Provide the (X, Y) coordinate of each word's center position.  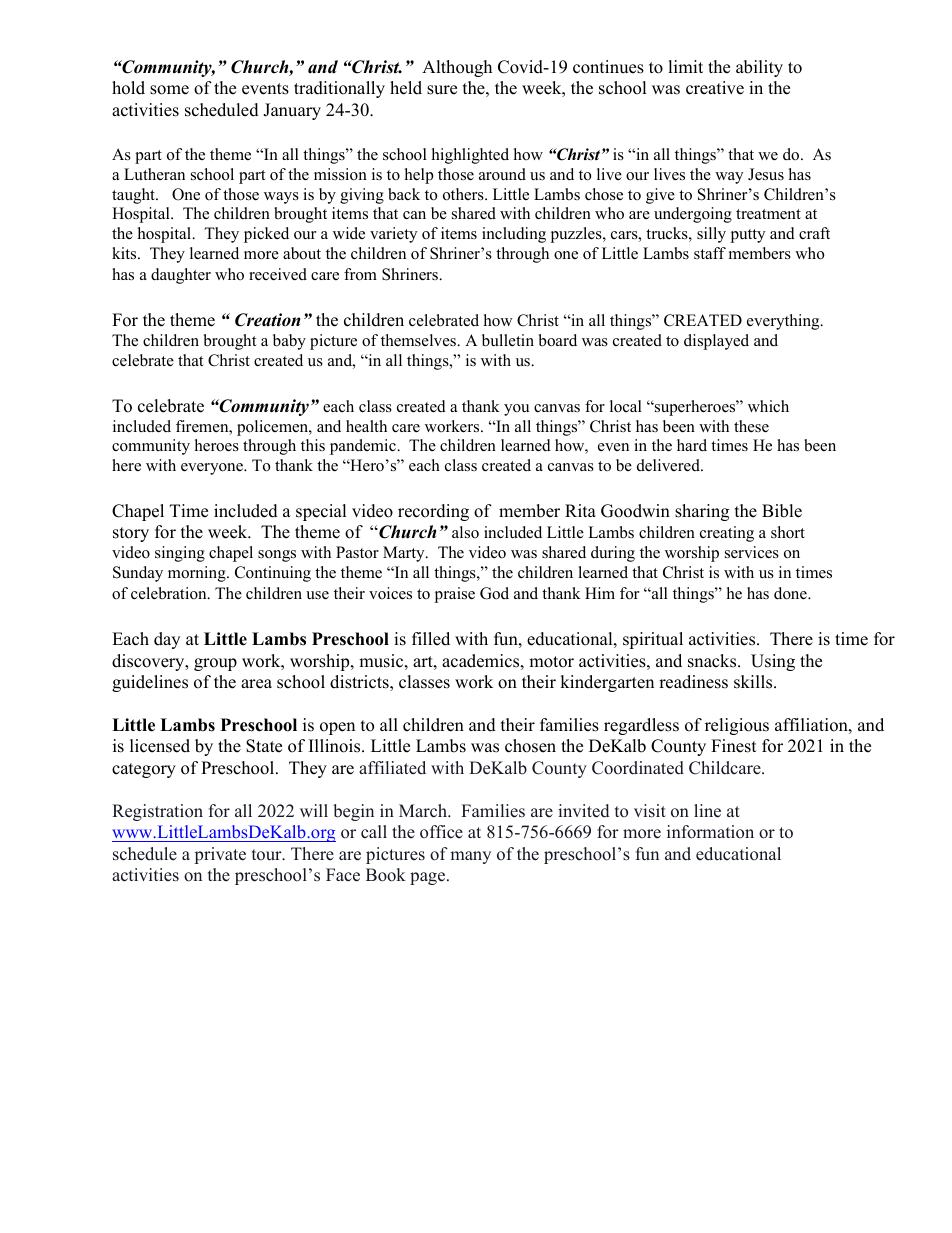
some (169, 90)
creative (715, 88)
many (470, 857)
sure (442, 90)
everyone (213, 469)
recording (433, 512)
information (710, 832)
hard (692, 445)
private (220, 855)
